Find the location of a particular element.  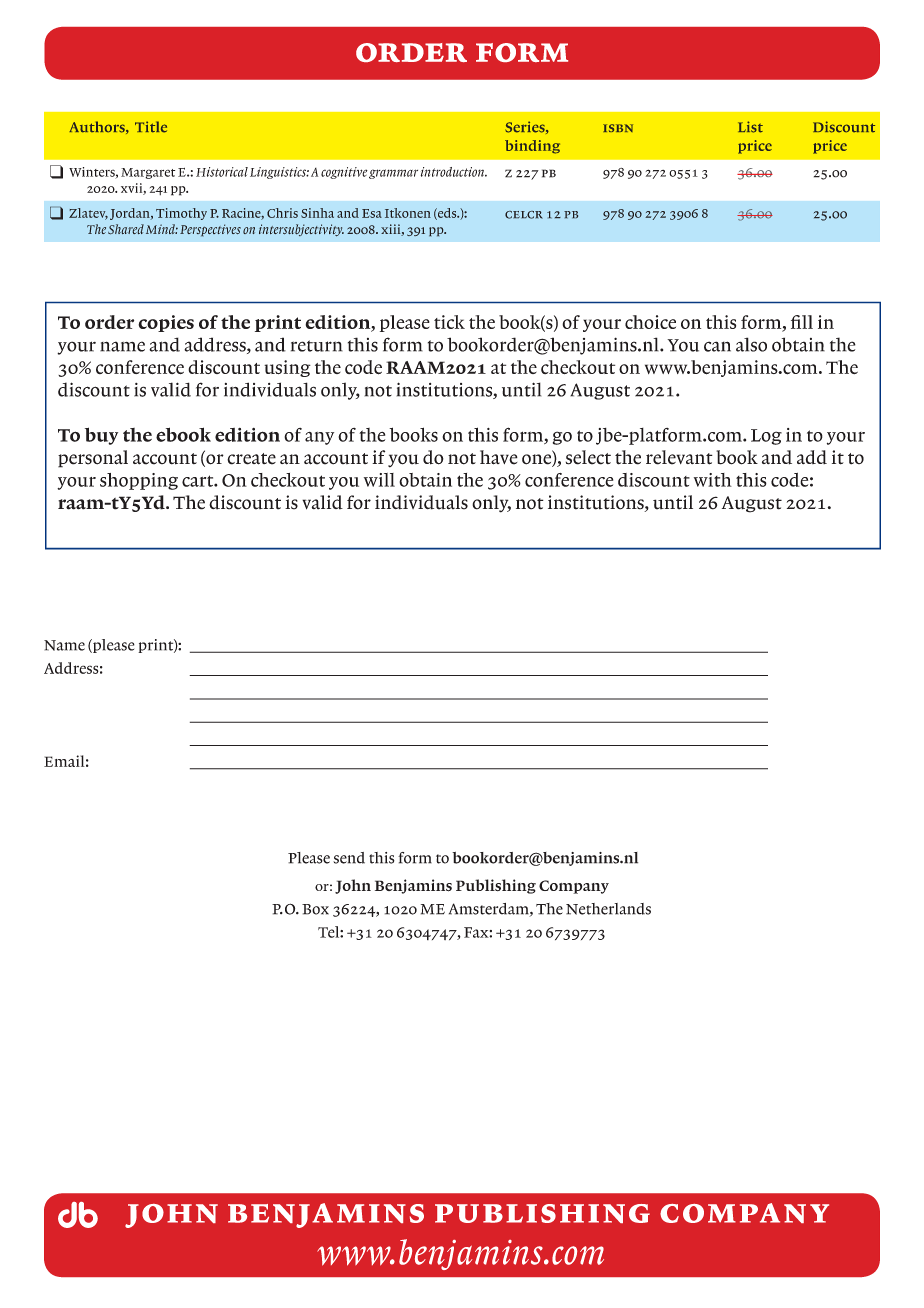

Netherlands is located at coordinates (608, 909).
